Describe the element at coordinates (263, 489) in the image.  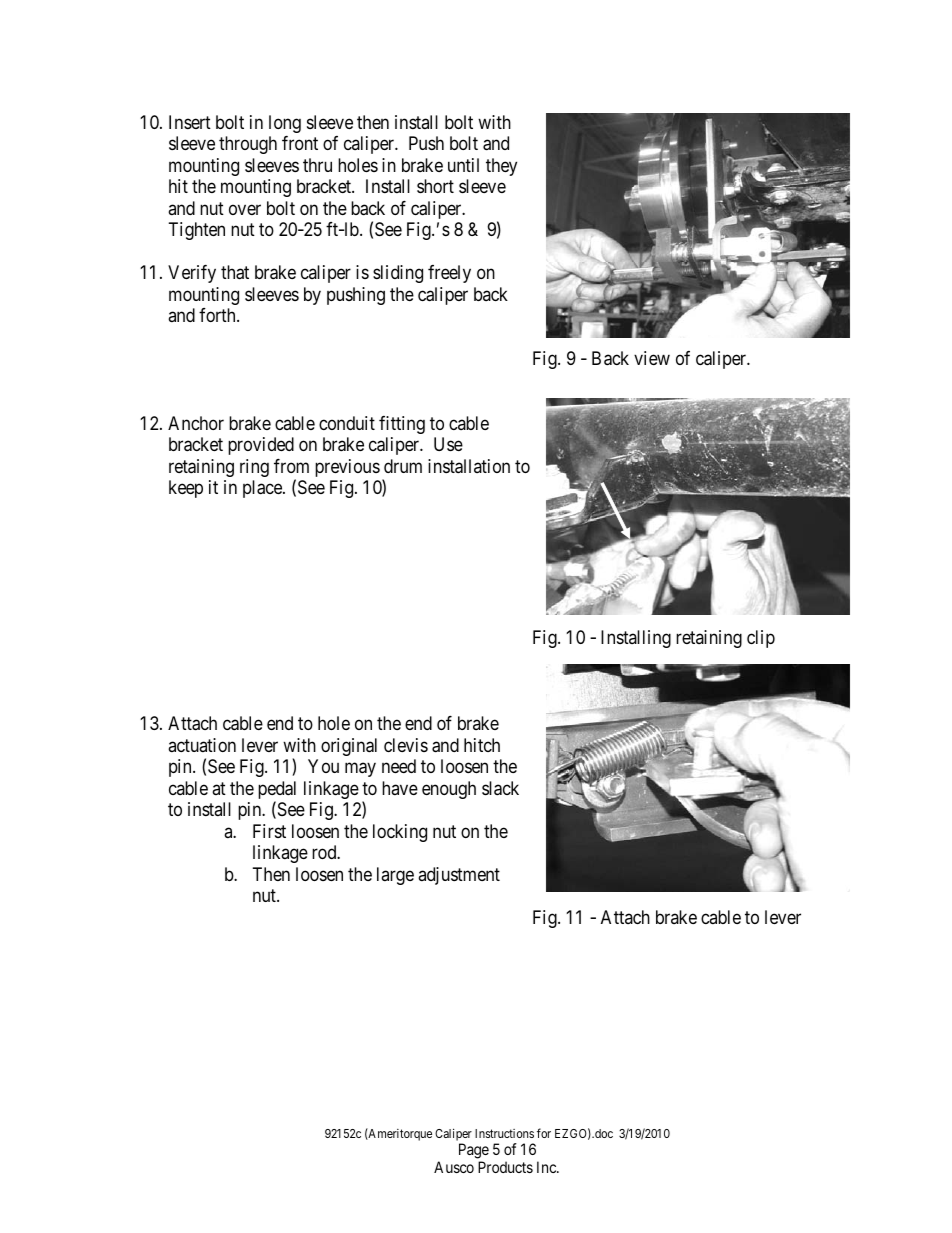
I see `place` at that location.
